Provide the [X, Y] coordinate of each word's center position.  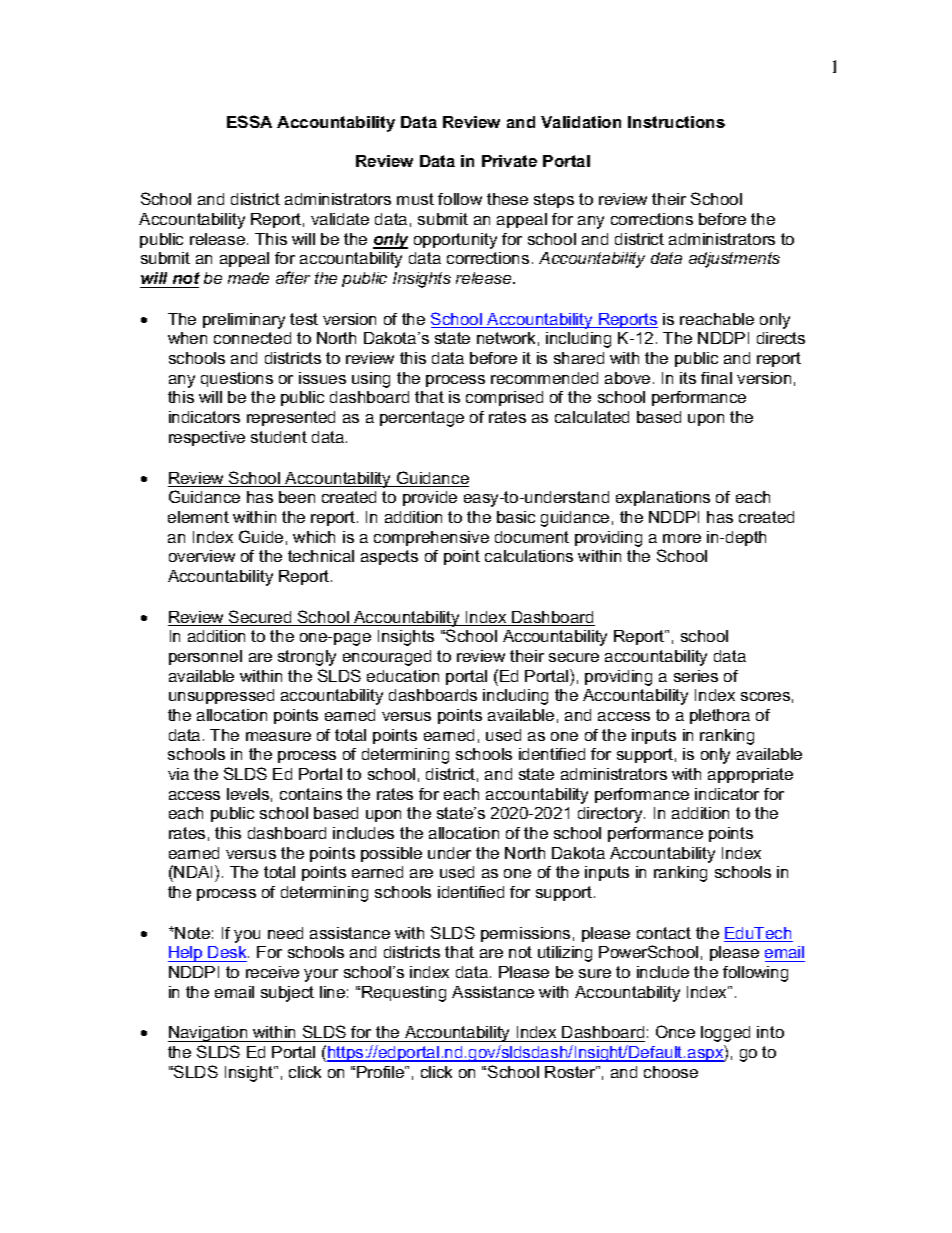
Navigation [209, 1034]
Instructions [676, 122]
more [682, 538]
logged [725, 1034]
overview [202, 556]
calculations [529, 556]
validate [340, 219]
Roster [571, 1072]
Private [509, 161]
